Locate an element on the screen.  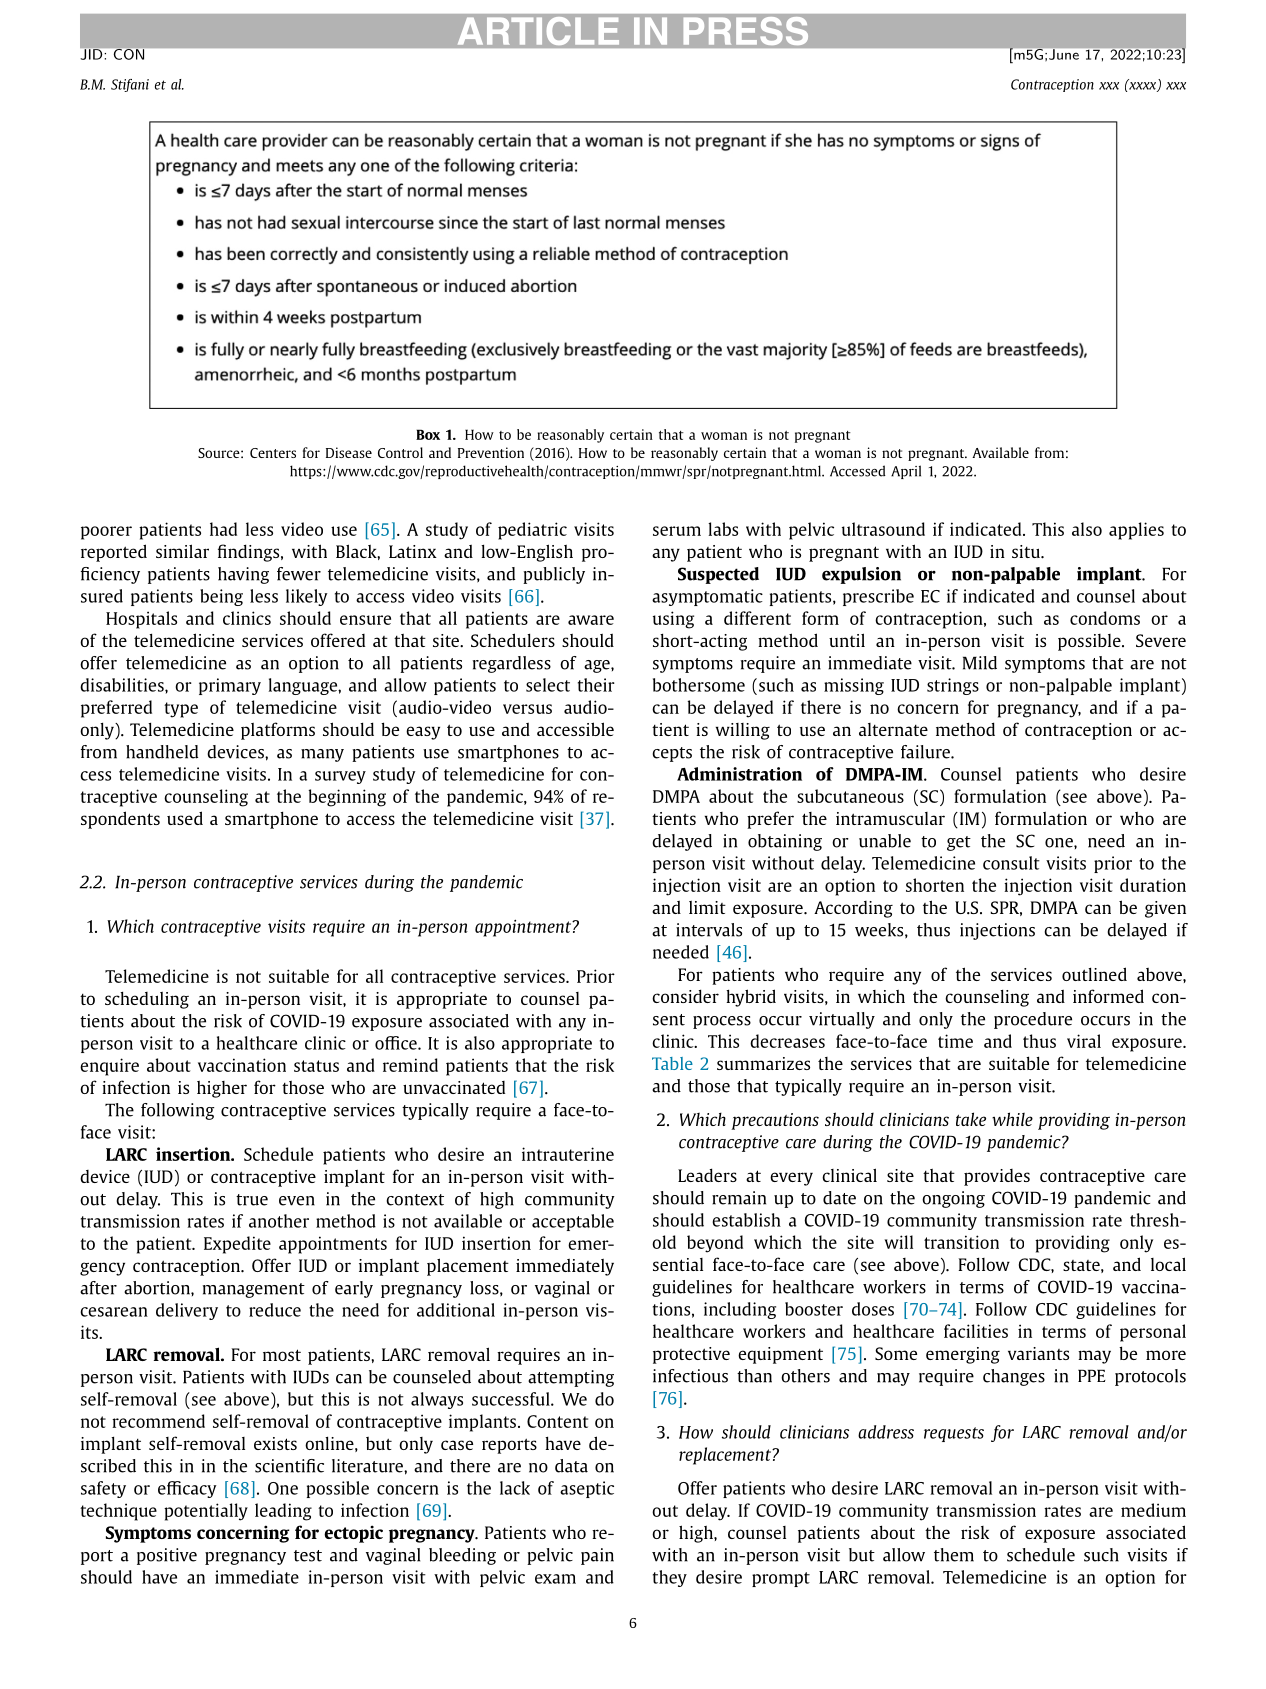
true is located at coordinates (252, 1200).
